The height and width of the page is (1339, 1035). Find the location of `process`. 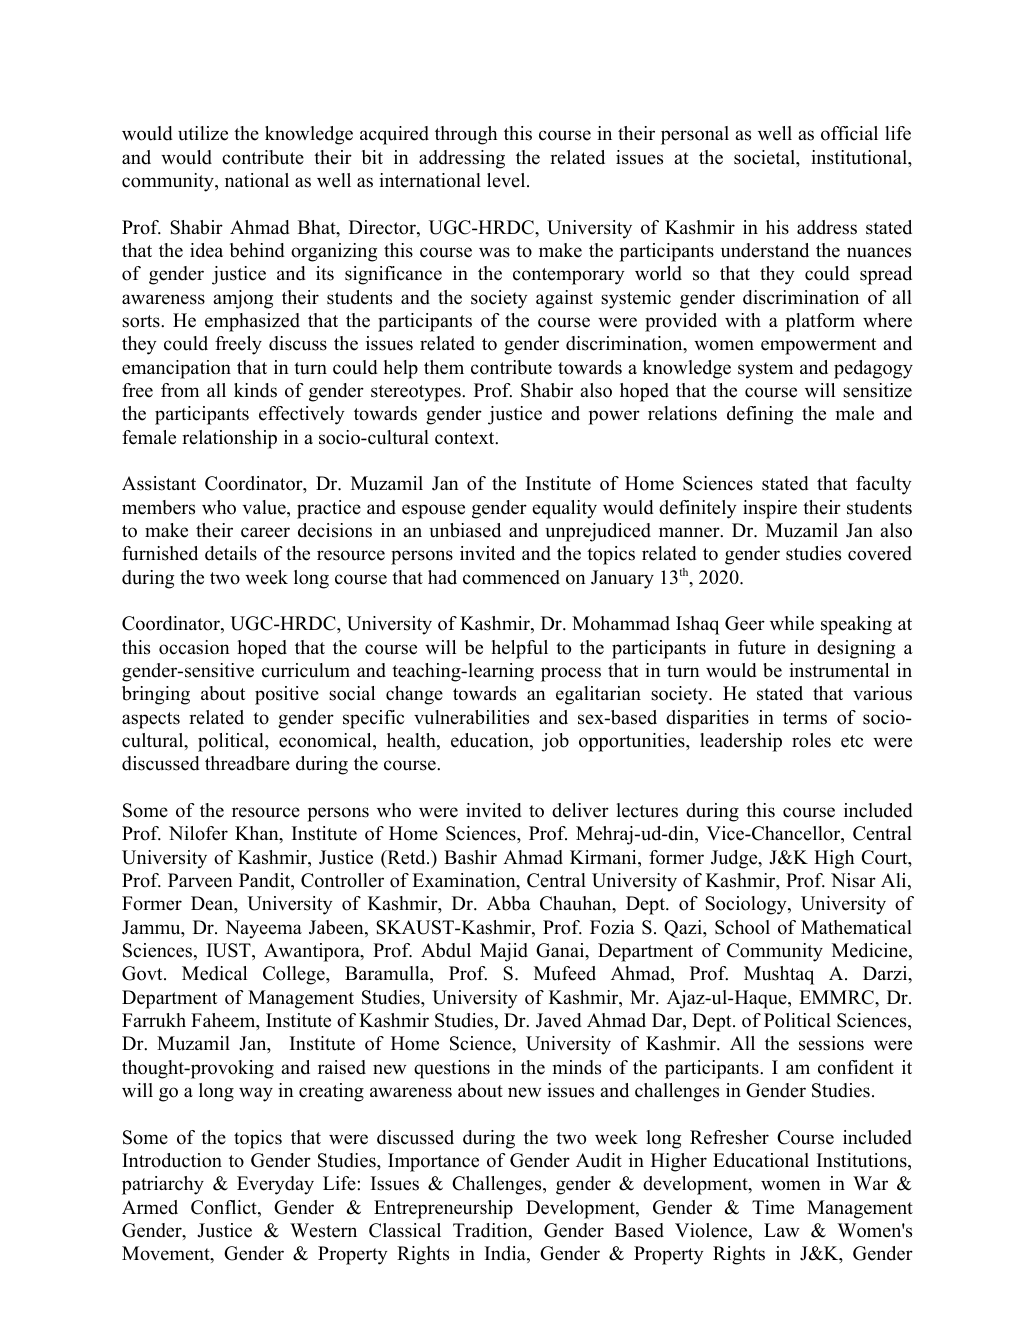

process is located at coordinates (571, 674).
